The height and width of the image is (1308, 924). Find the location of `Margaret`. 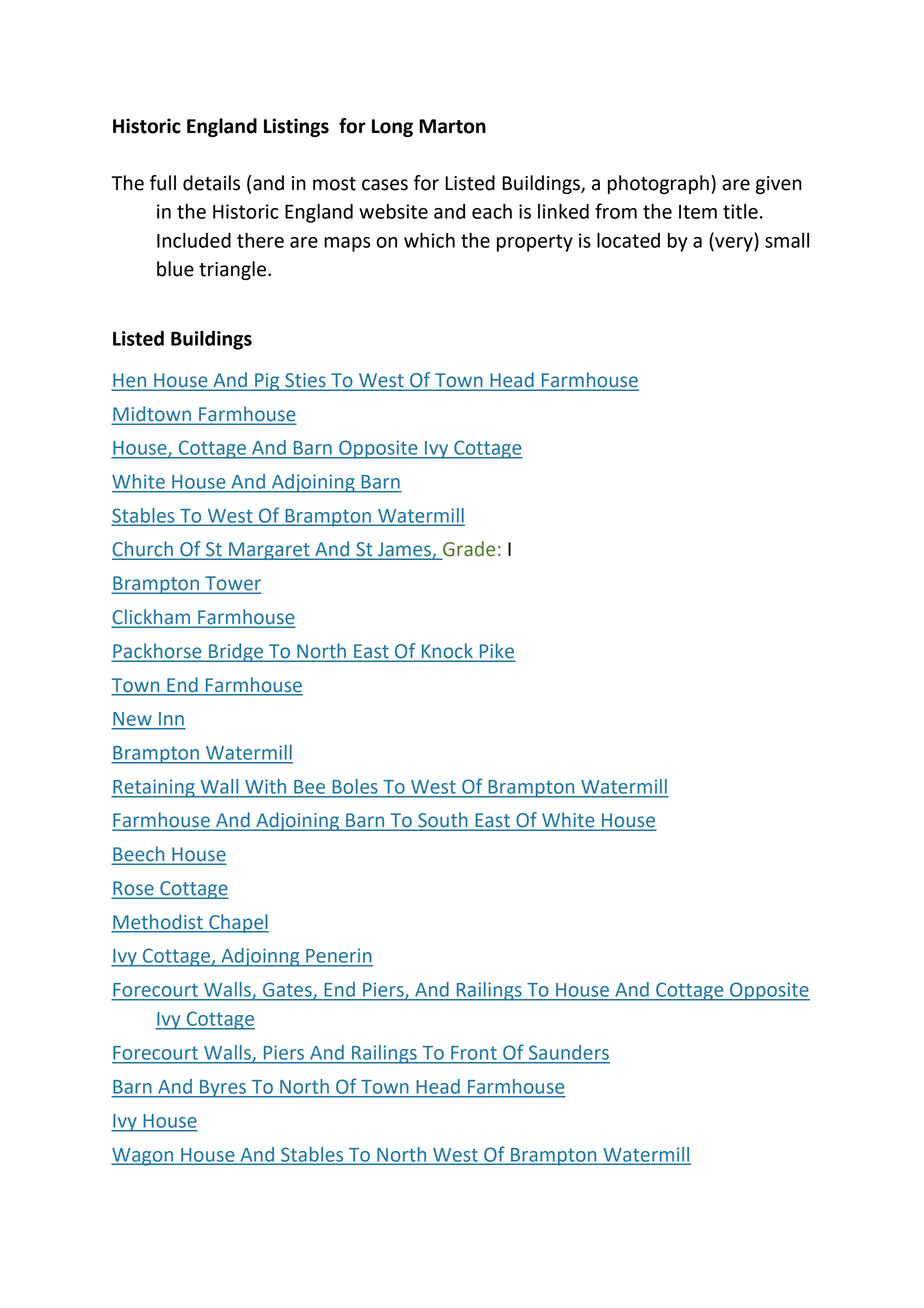

Margaret is located at coordinates (269, 551).
